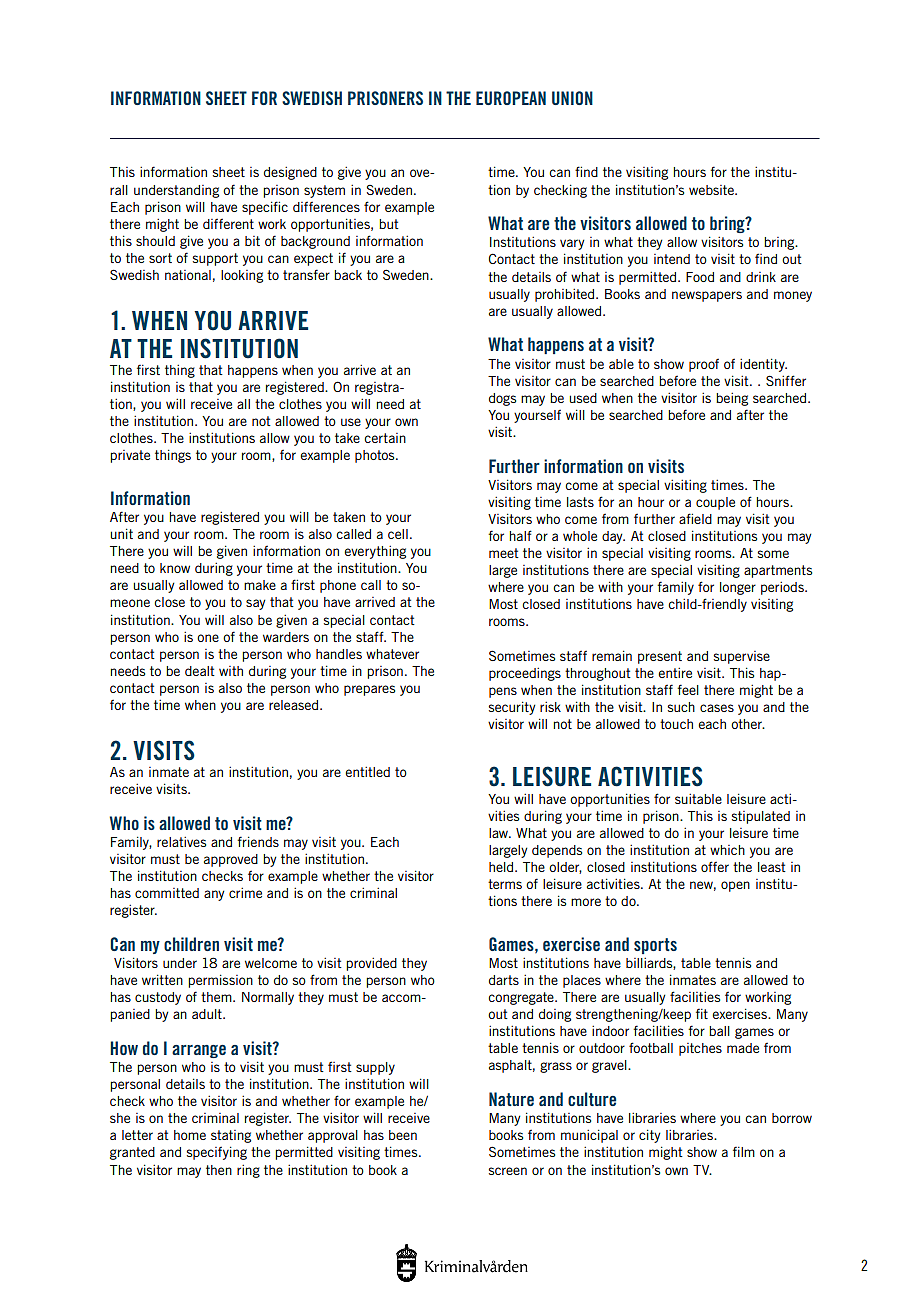 This screenshot has height=1308, width=924. Describe the element at coordinates (130, 456) in the screenshot. I see `private` at that location.
